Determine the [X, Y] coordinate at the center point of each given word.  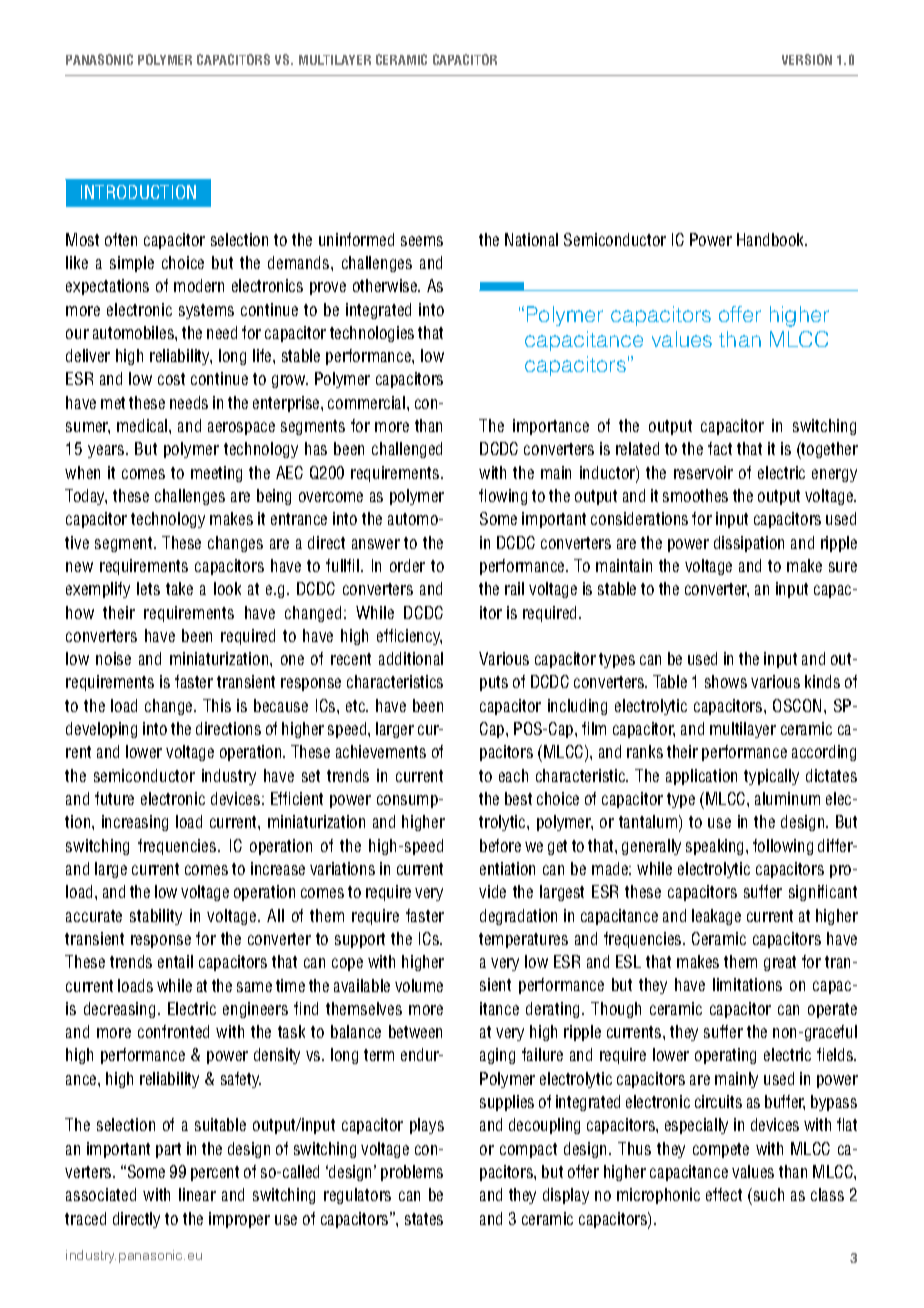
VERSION [807, 59]
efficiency [409, 637]
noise [113, 658]
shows [726, 681]
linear [197, 1194]
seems [422, 241]
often [121, 239]
